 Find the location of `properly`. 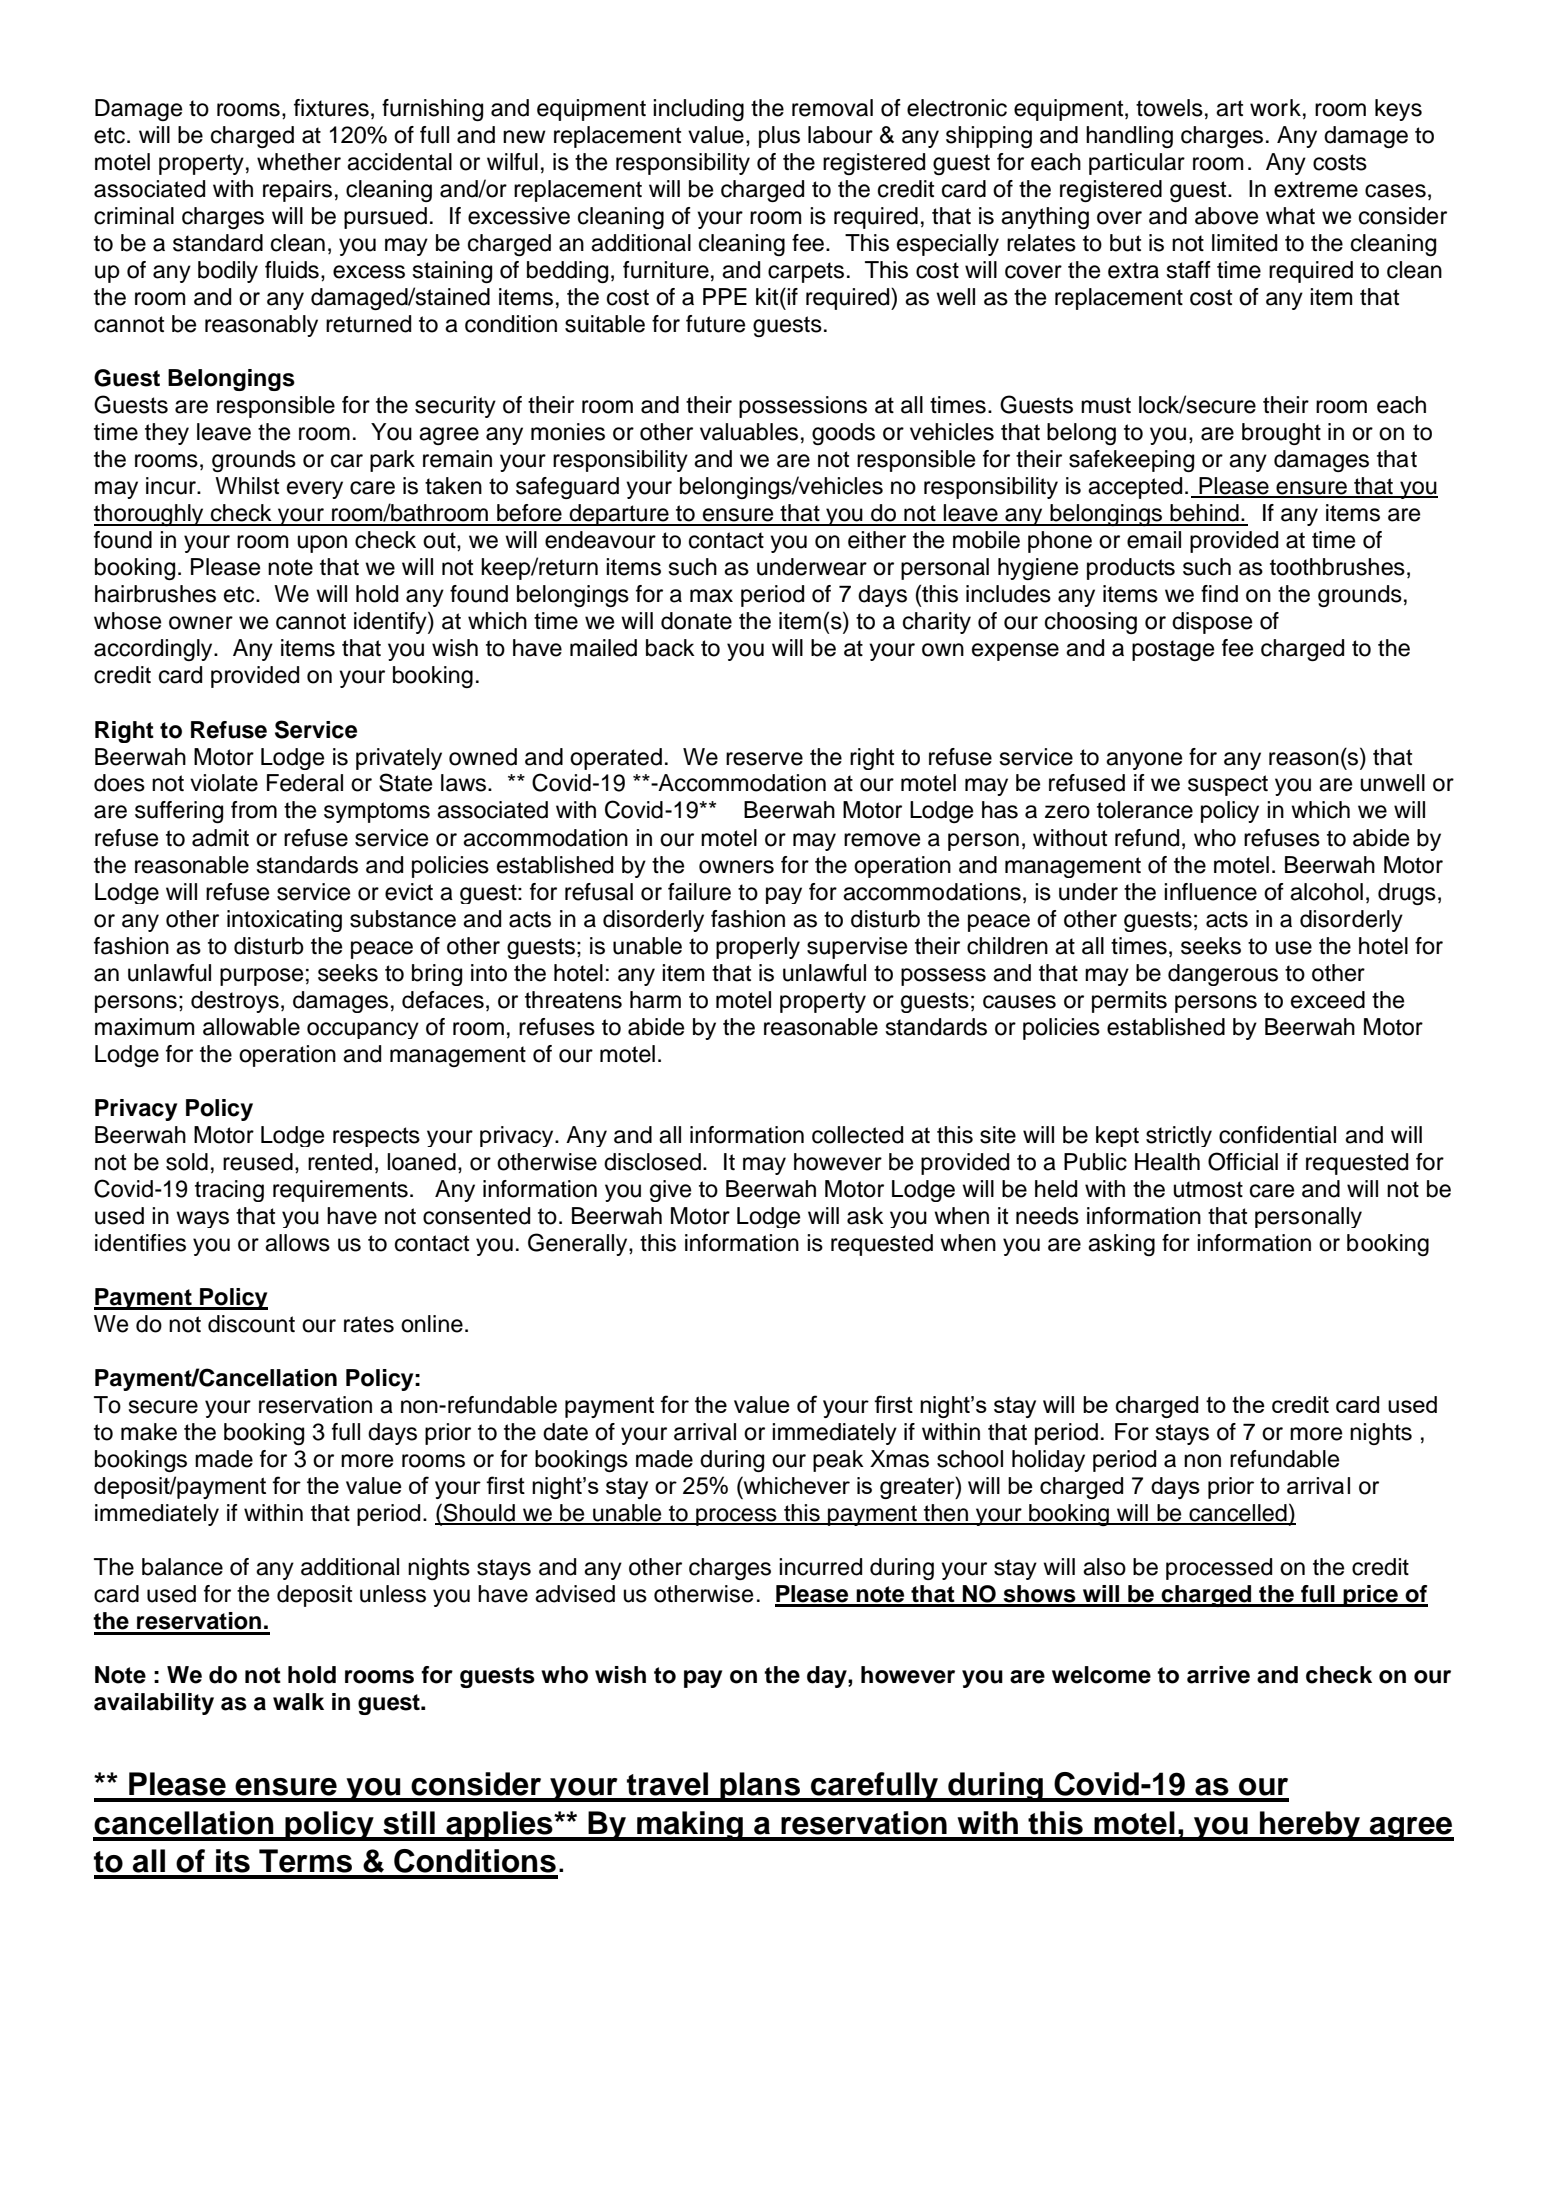

properly is located at coordinates (758, 948).
